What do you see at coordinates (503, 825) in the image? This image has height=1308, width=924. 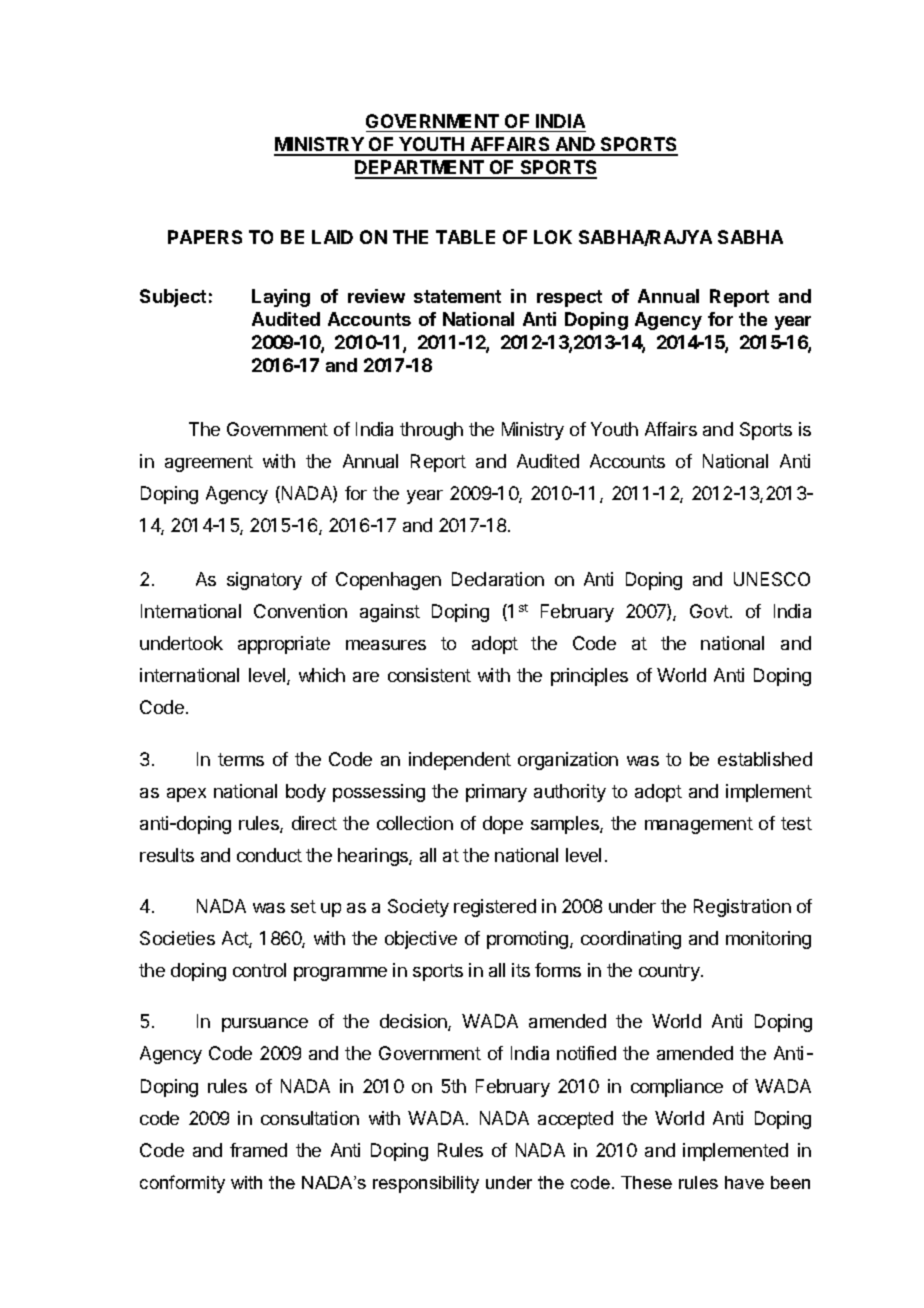 I see `dope` at bounding box center [503, 825].
